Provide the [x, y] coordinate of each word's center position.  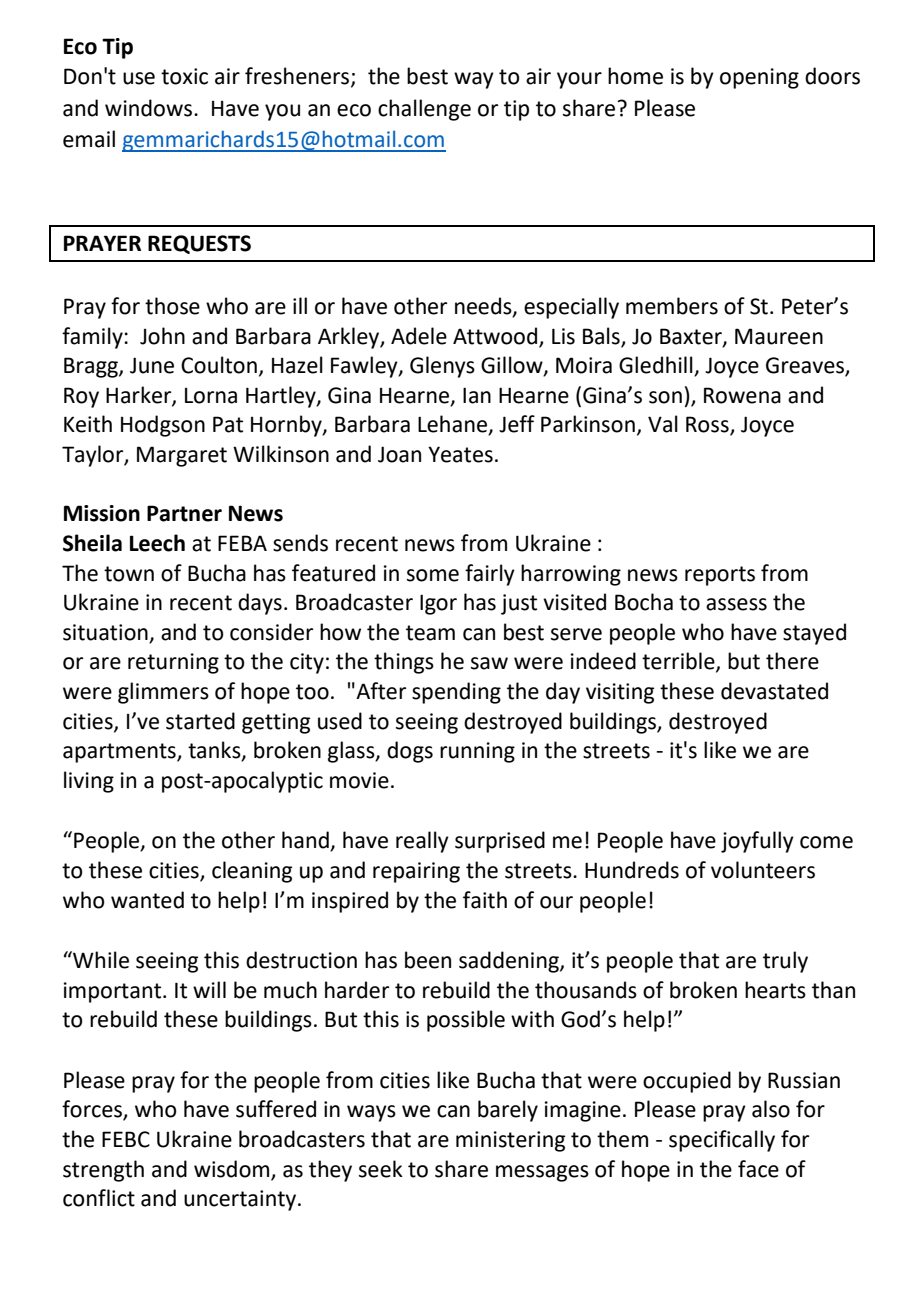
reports [720, 576]
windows [150, 108]
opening [759, 78]
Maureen [779, 336]
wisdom [231, 1169]
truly [785, 962]
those [172, 306]
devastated [774, 691]
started [200, 721]
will [209, 989]
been [428, 960]
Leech [157, 543]
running [477, 752]
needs [484, 307]
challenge [424, 110]
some [433, 575]
